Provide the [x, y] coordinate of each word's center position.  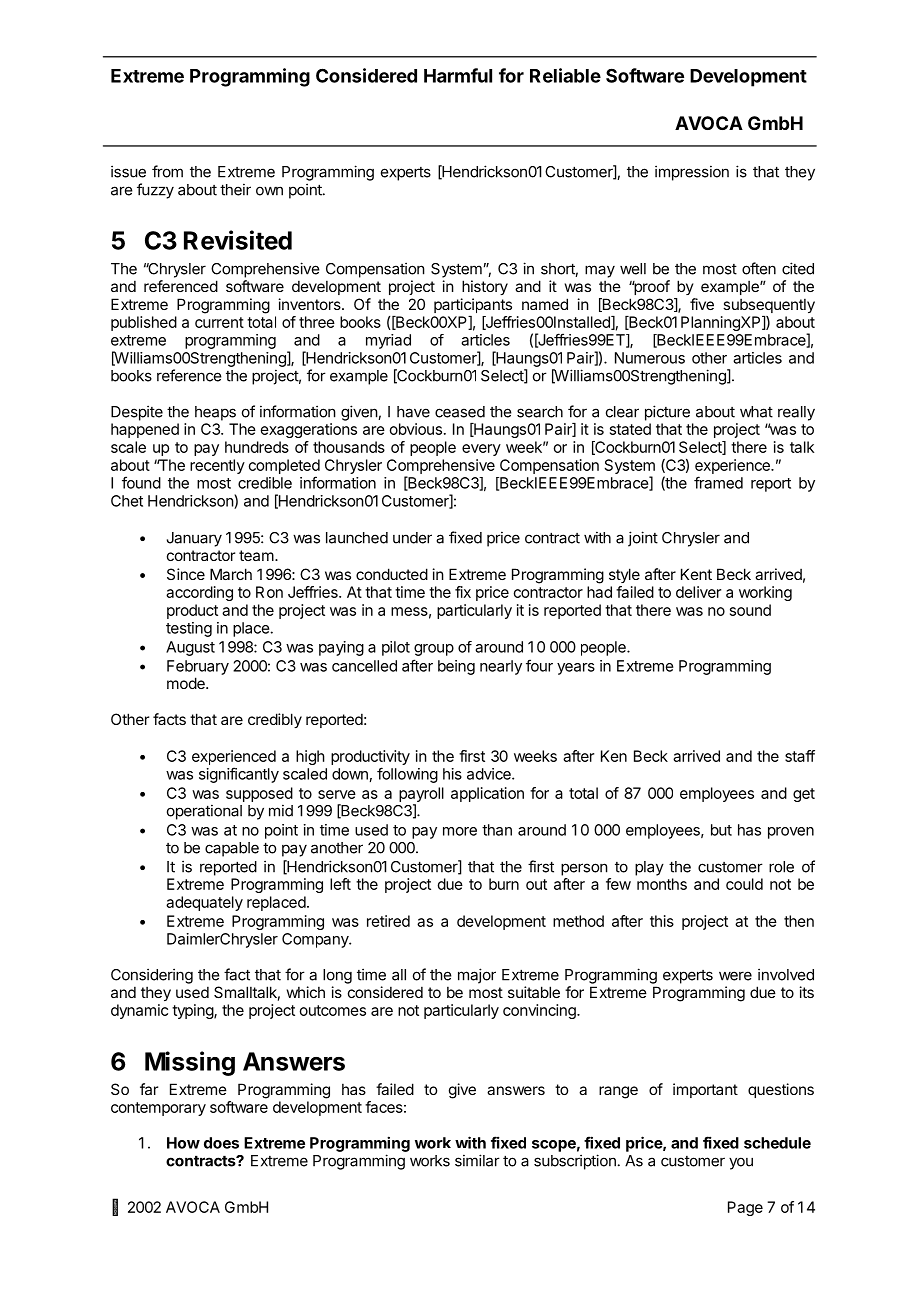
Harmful [458, 75]
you [741, 1163]
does [221, 1143]
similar [477, 1160]
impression [692, 173]
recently [217, 466]
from [167, 171]
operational [204, 812]
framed [718, 482]
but [721, 830]
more [460, 831]
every [481, 450]
